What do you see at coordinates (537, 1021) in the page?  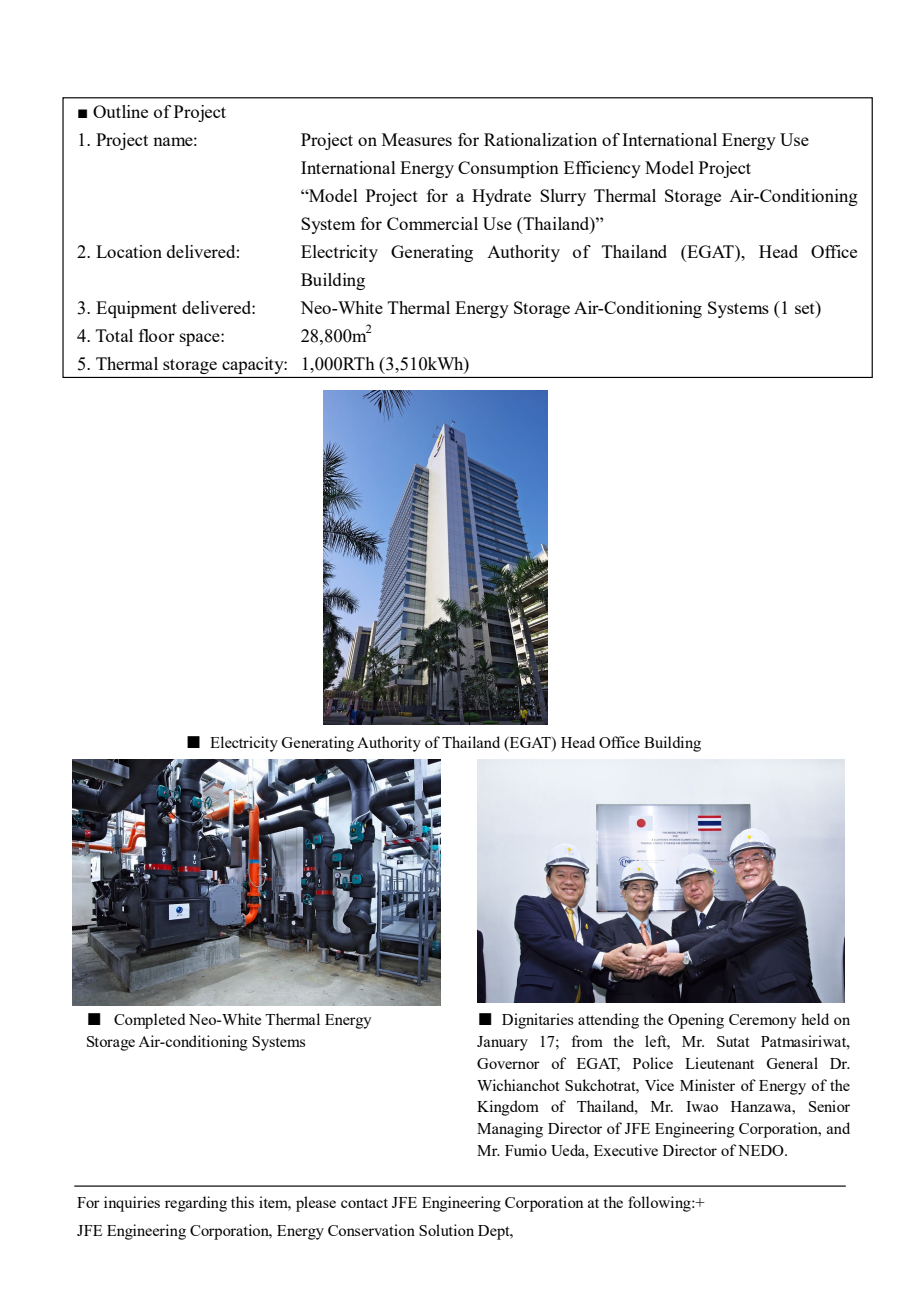 I see `Dignitaries` at bounding box center [537, 1021].
